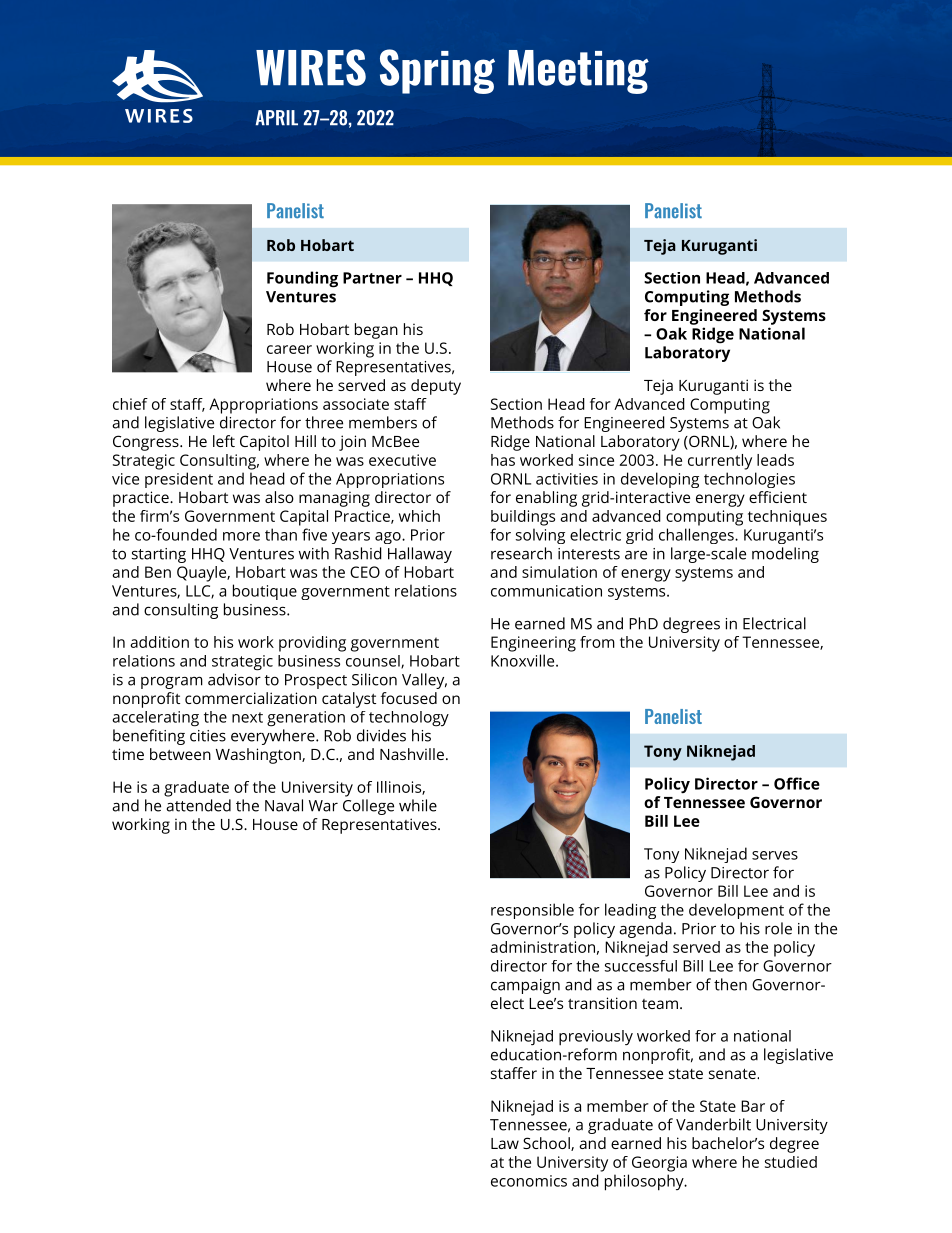 Image resolution: width=952 pixels, height=1233 pixels. Describe the element at coordinates (713, 1124) in the document. I see `Vanderbilt` at that location.
